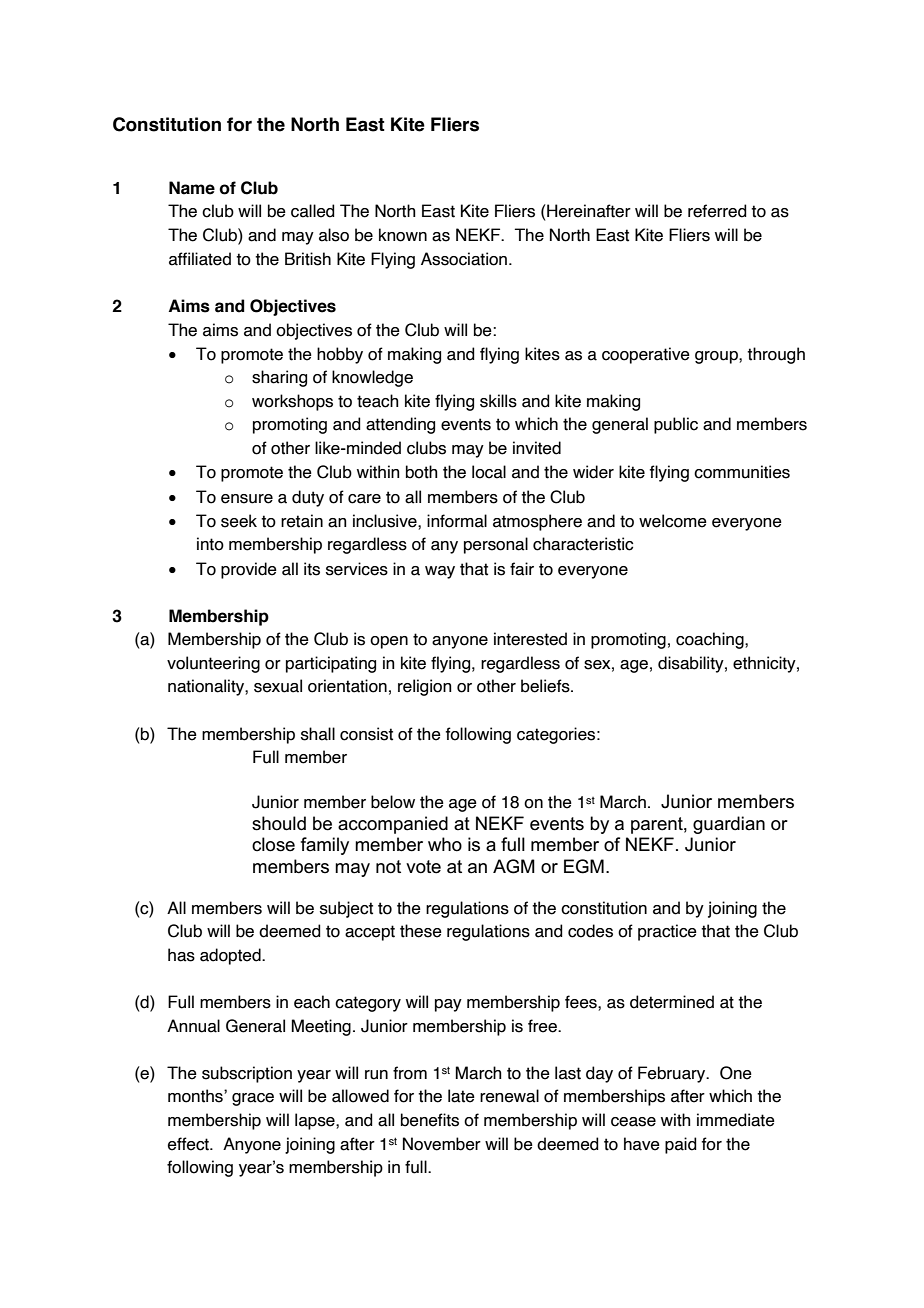 The width and height of the screenshot is (924, 1308). Describe the element at coordinates (253, 1099) in the screenshot. I see `grace` at that location.
